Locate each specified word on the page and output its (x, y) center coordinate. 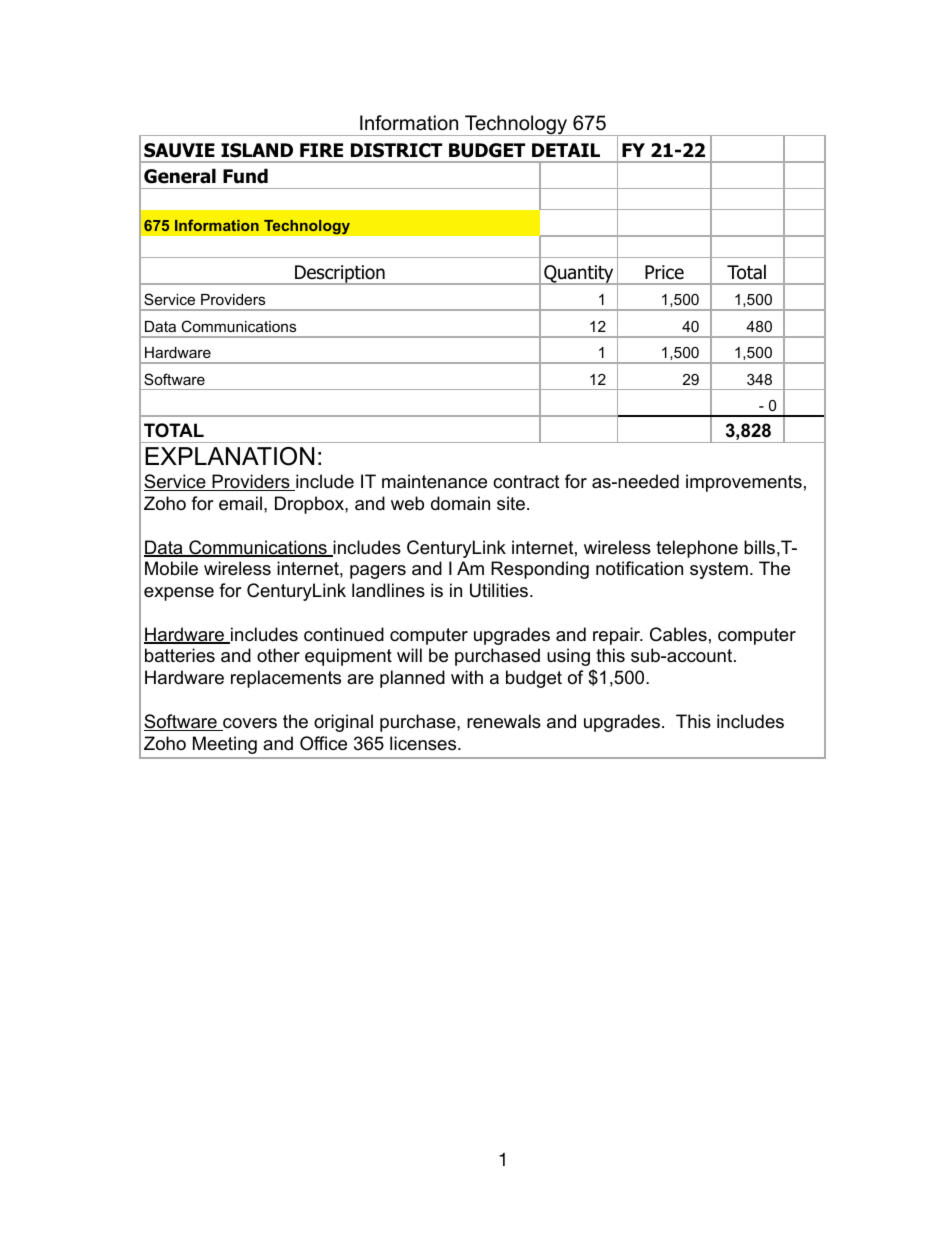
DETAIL (566, 150)
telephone (697, 549)
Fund (245, 176)
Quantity (579, 275)
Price (664, 272)
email (240, 503)
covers (249, 724)
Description (340, 275)
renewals (504, 721)
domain (460, 503)
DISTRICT (396, 150)
